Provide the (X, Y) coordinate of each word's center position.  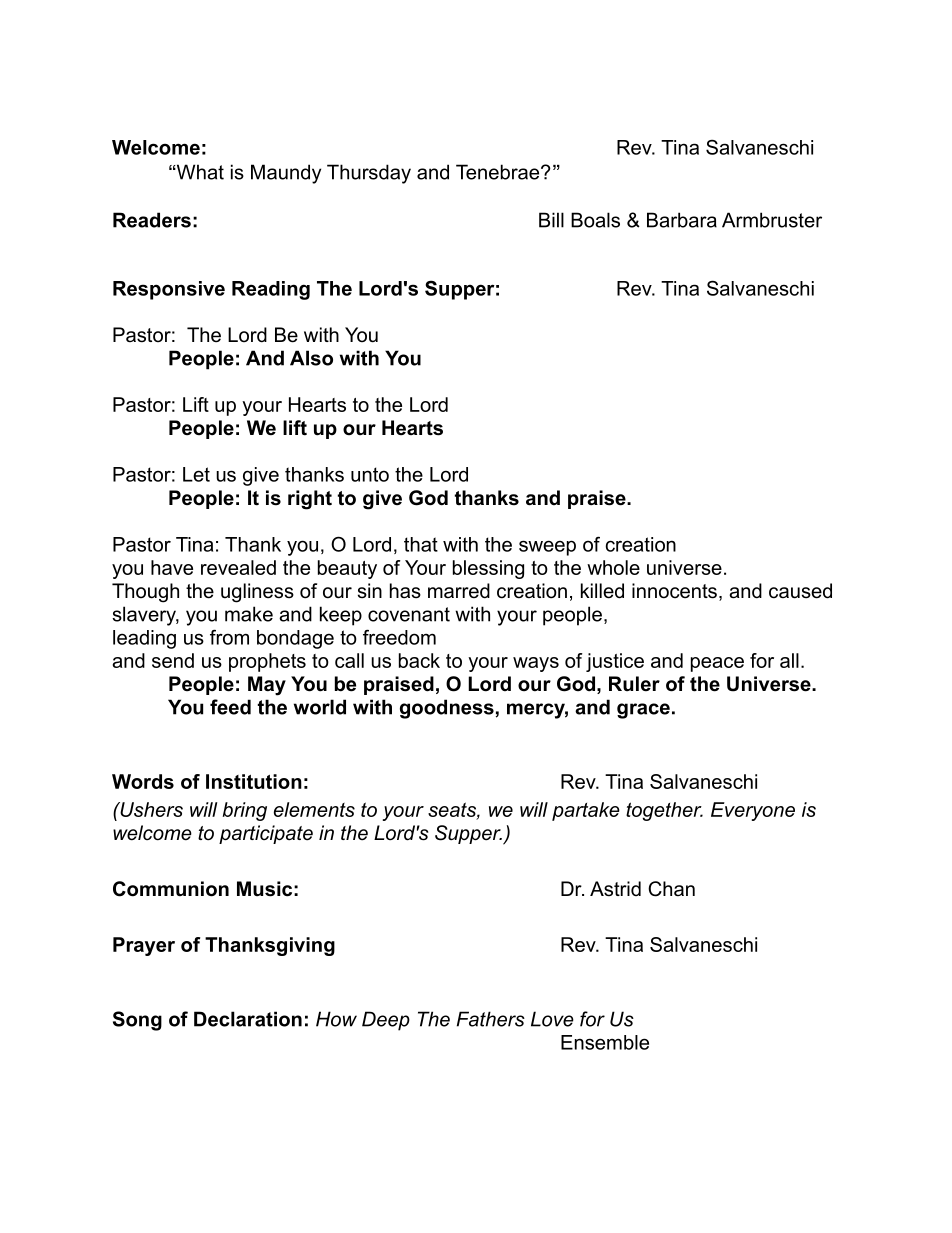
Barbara (682, 220)
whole (613, 567)
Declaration (248, 1019)
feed (230, 707)
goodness (447, 709)
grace (643, 711)
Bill (551, 220)
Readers (152, 220)
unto (370, 474)
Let (196, 474)
